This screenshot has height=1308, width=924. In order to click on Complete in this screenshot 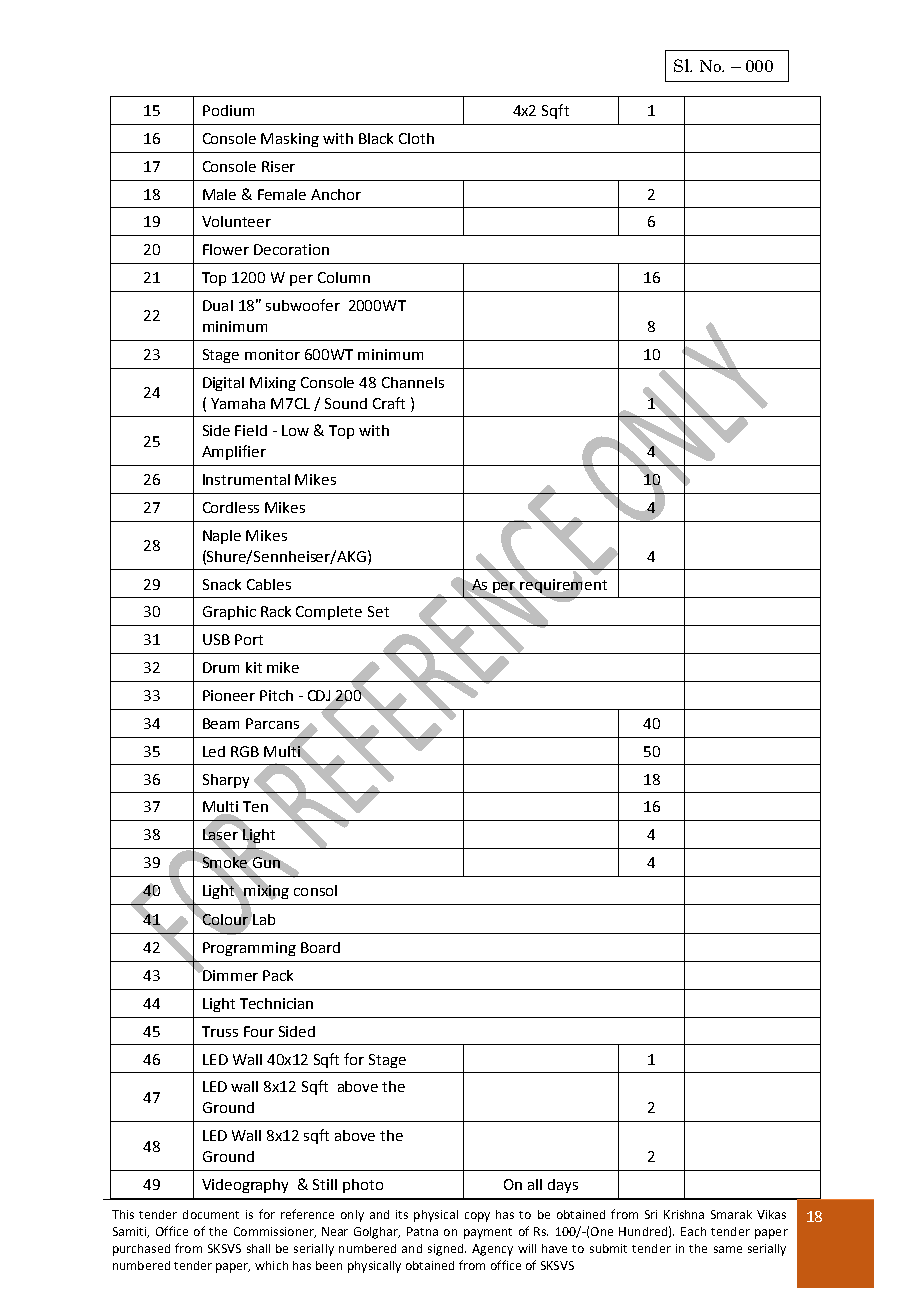, I will do `click(329, 613)`.
